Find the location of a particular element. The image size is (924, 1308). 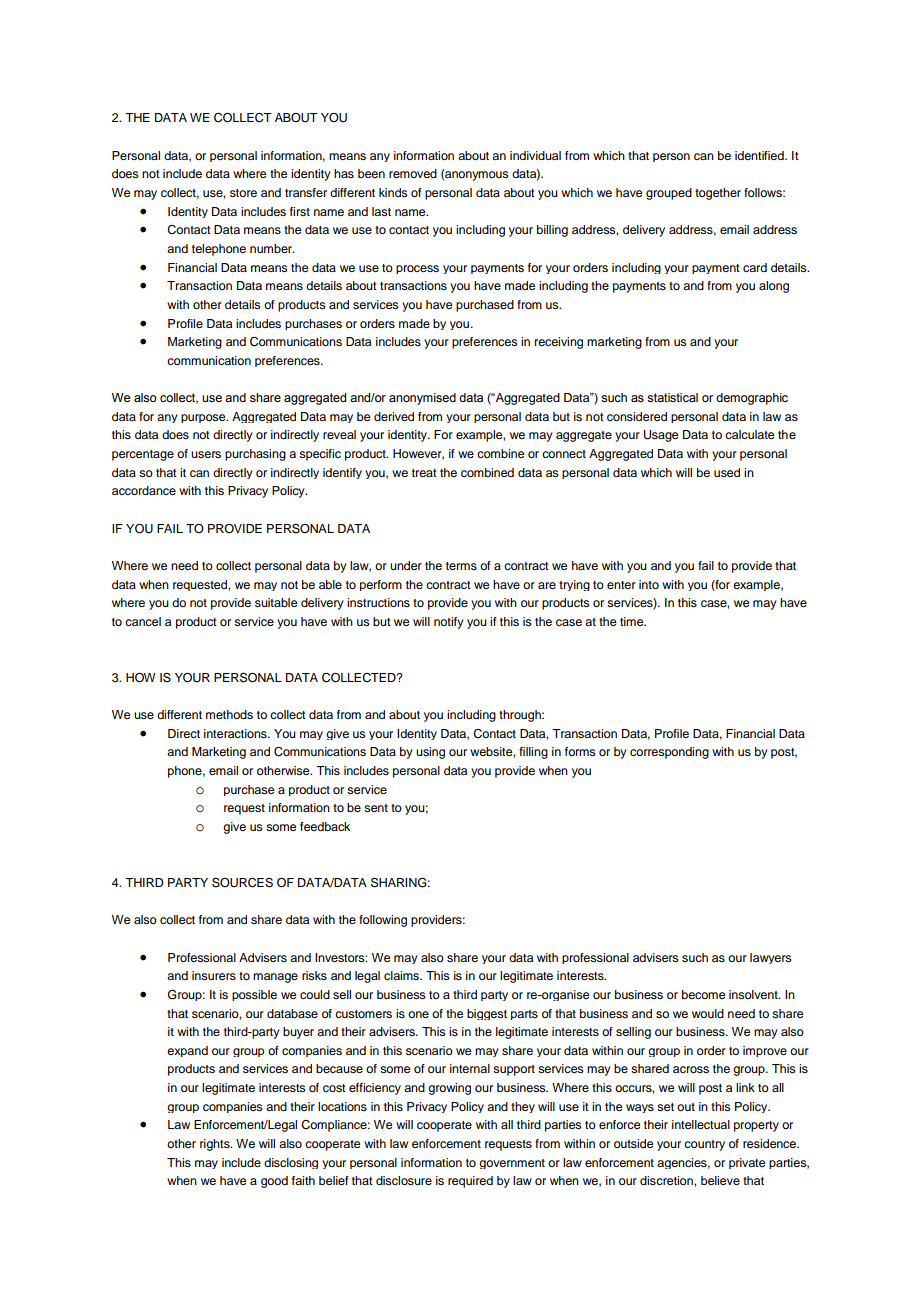

SOURCES is located at coordinates (242, 882).
